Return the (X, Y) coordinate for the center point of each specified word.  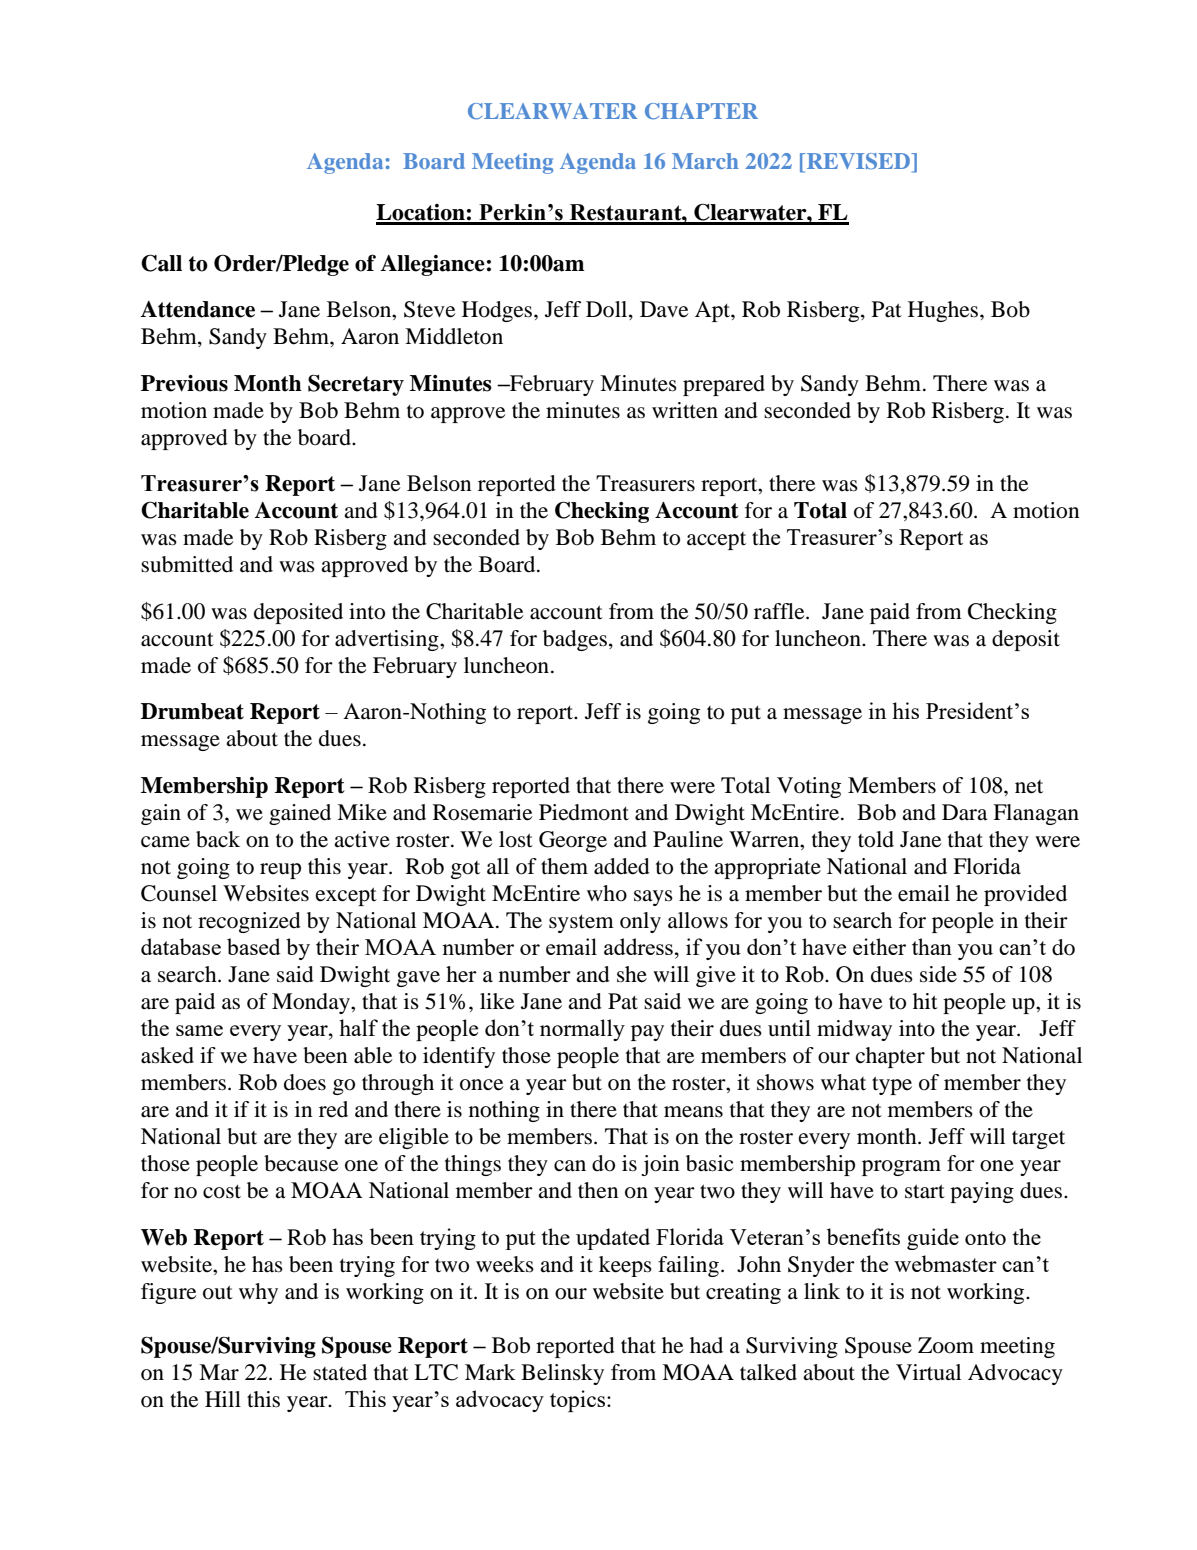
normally (582, 1030)
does (305, 1082)
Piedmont (584, 812)
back (218, 839)
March (705, 161)
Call (161, 263)
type (892, 1085)
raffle (780, 611)
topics (579, 1401)
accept (716, 541)
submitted (187, 564)
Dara (964, 812)
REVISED (858, 162)
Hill (223, 1399)
